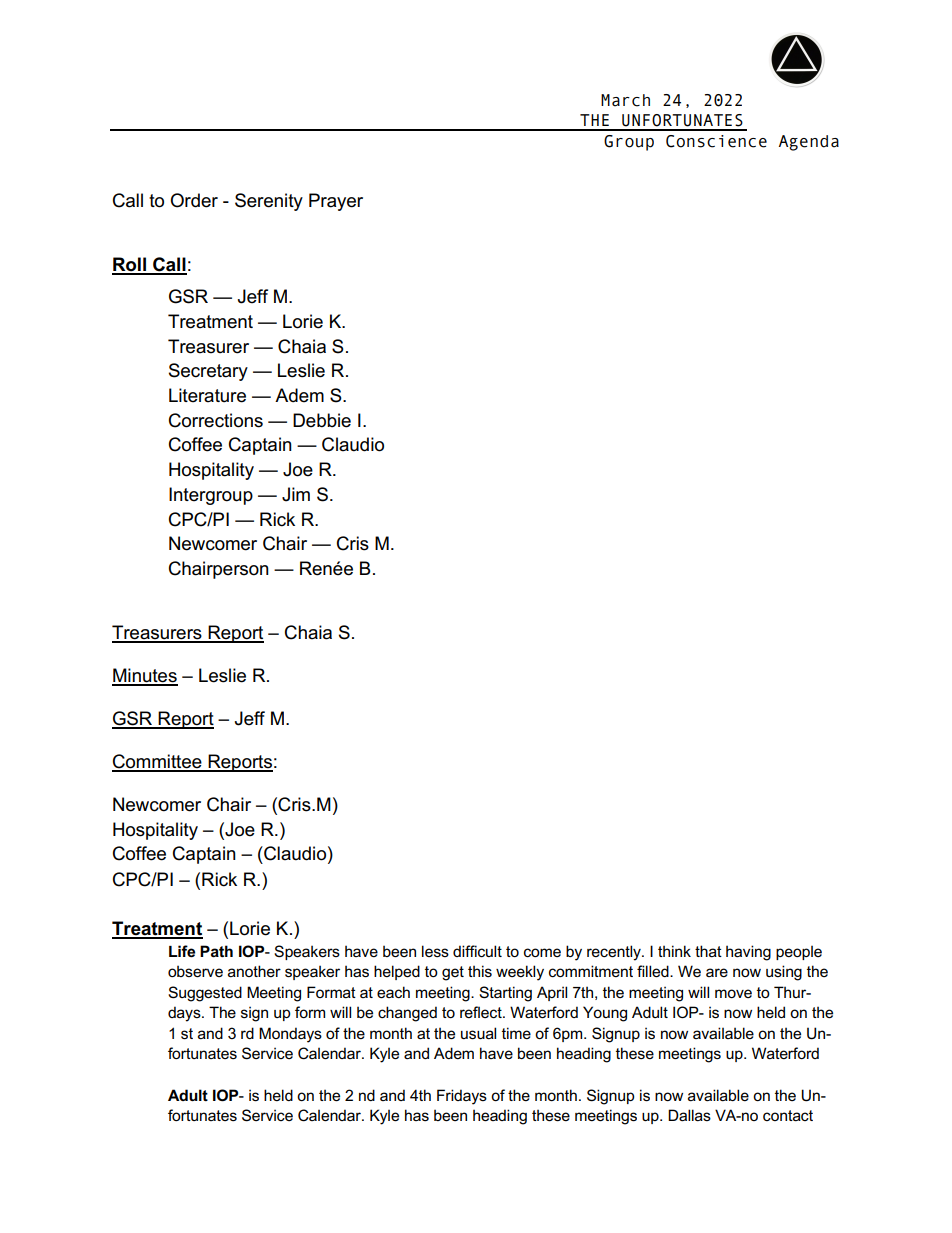 The image size is (952, 1233). I want to click on Dallas, so click(689, 1115).
